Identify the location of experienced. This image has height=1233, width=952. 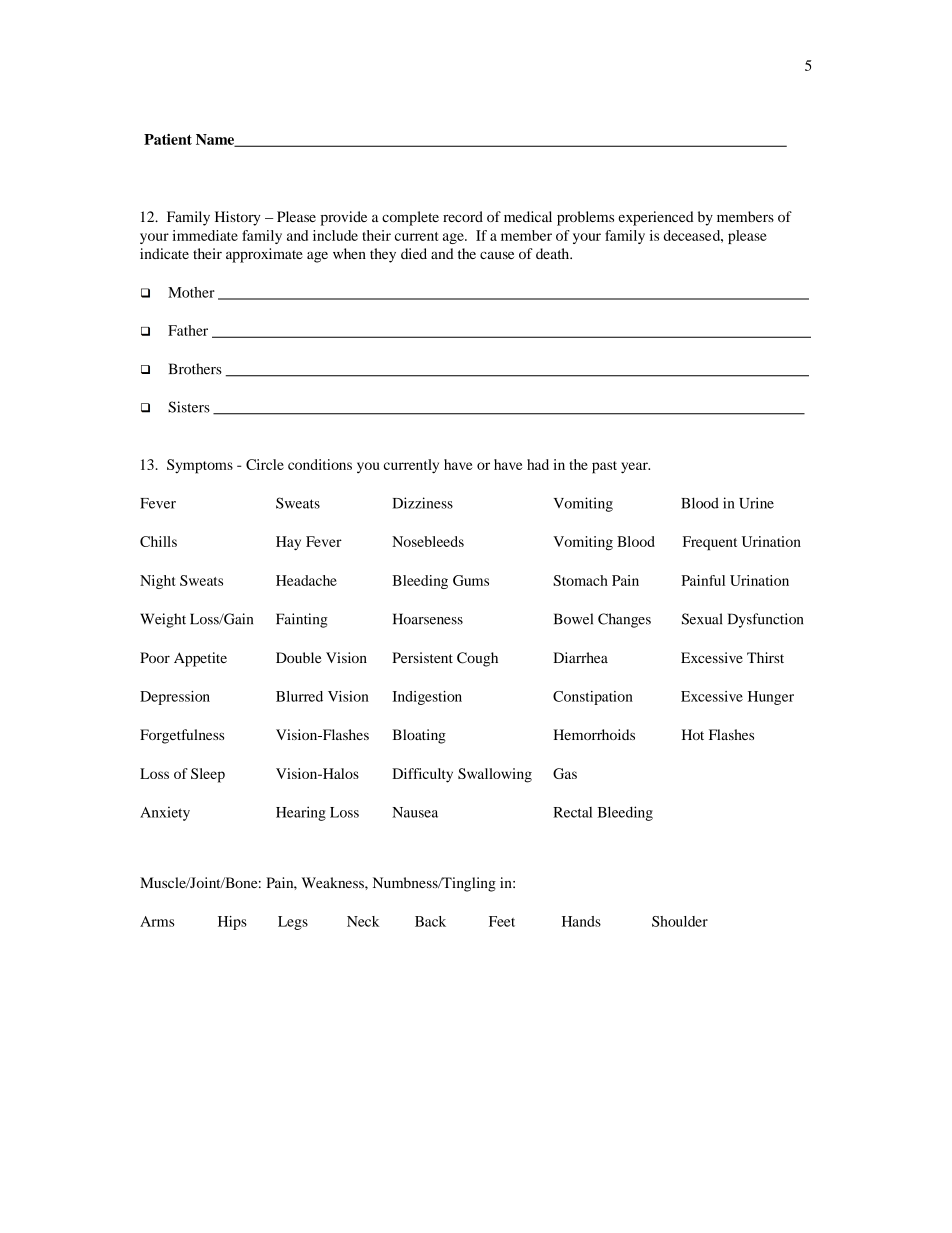
(656, 218).
